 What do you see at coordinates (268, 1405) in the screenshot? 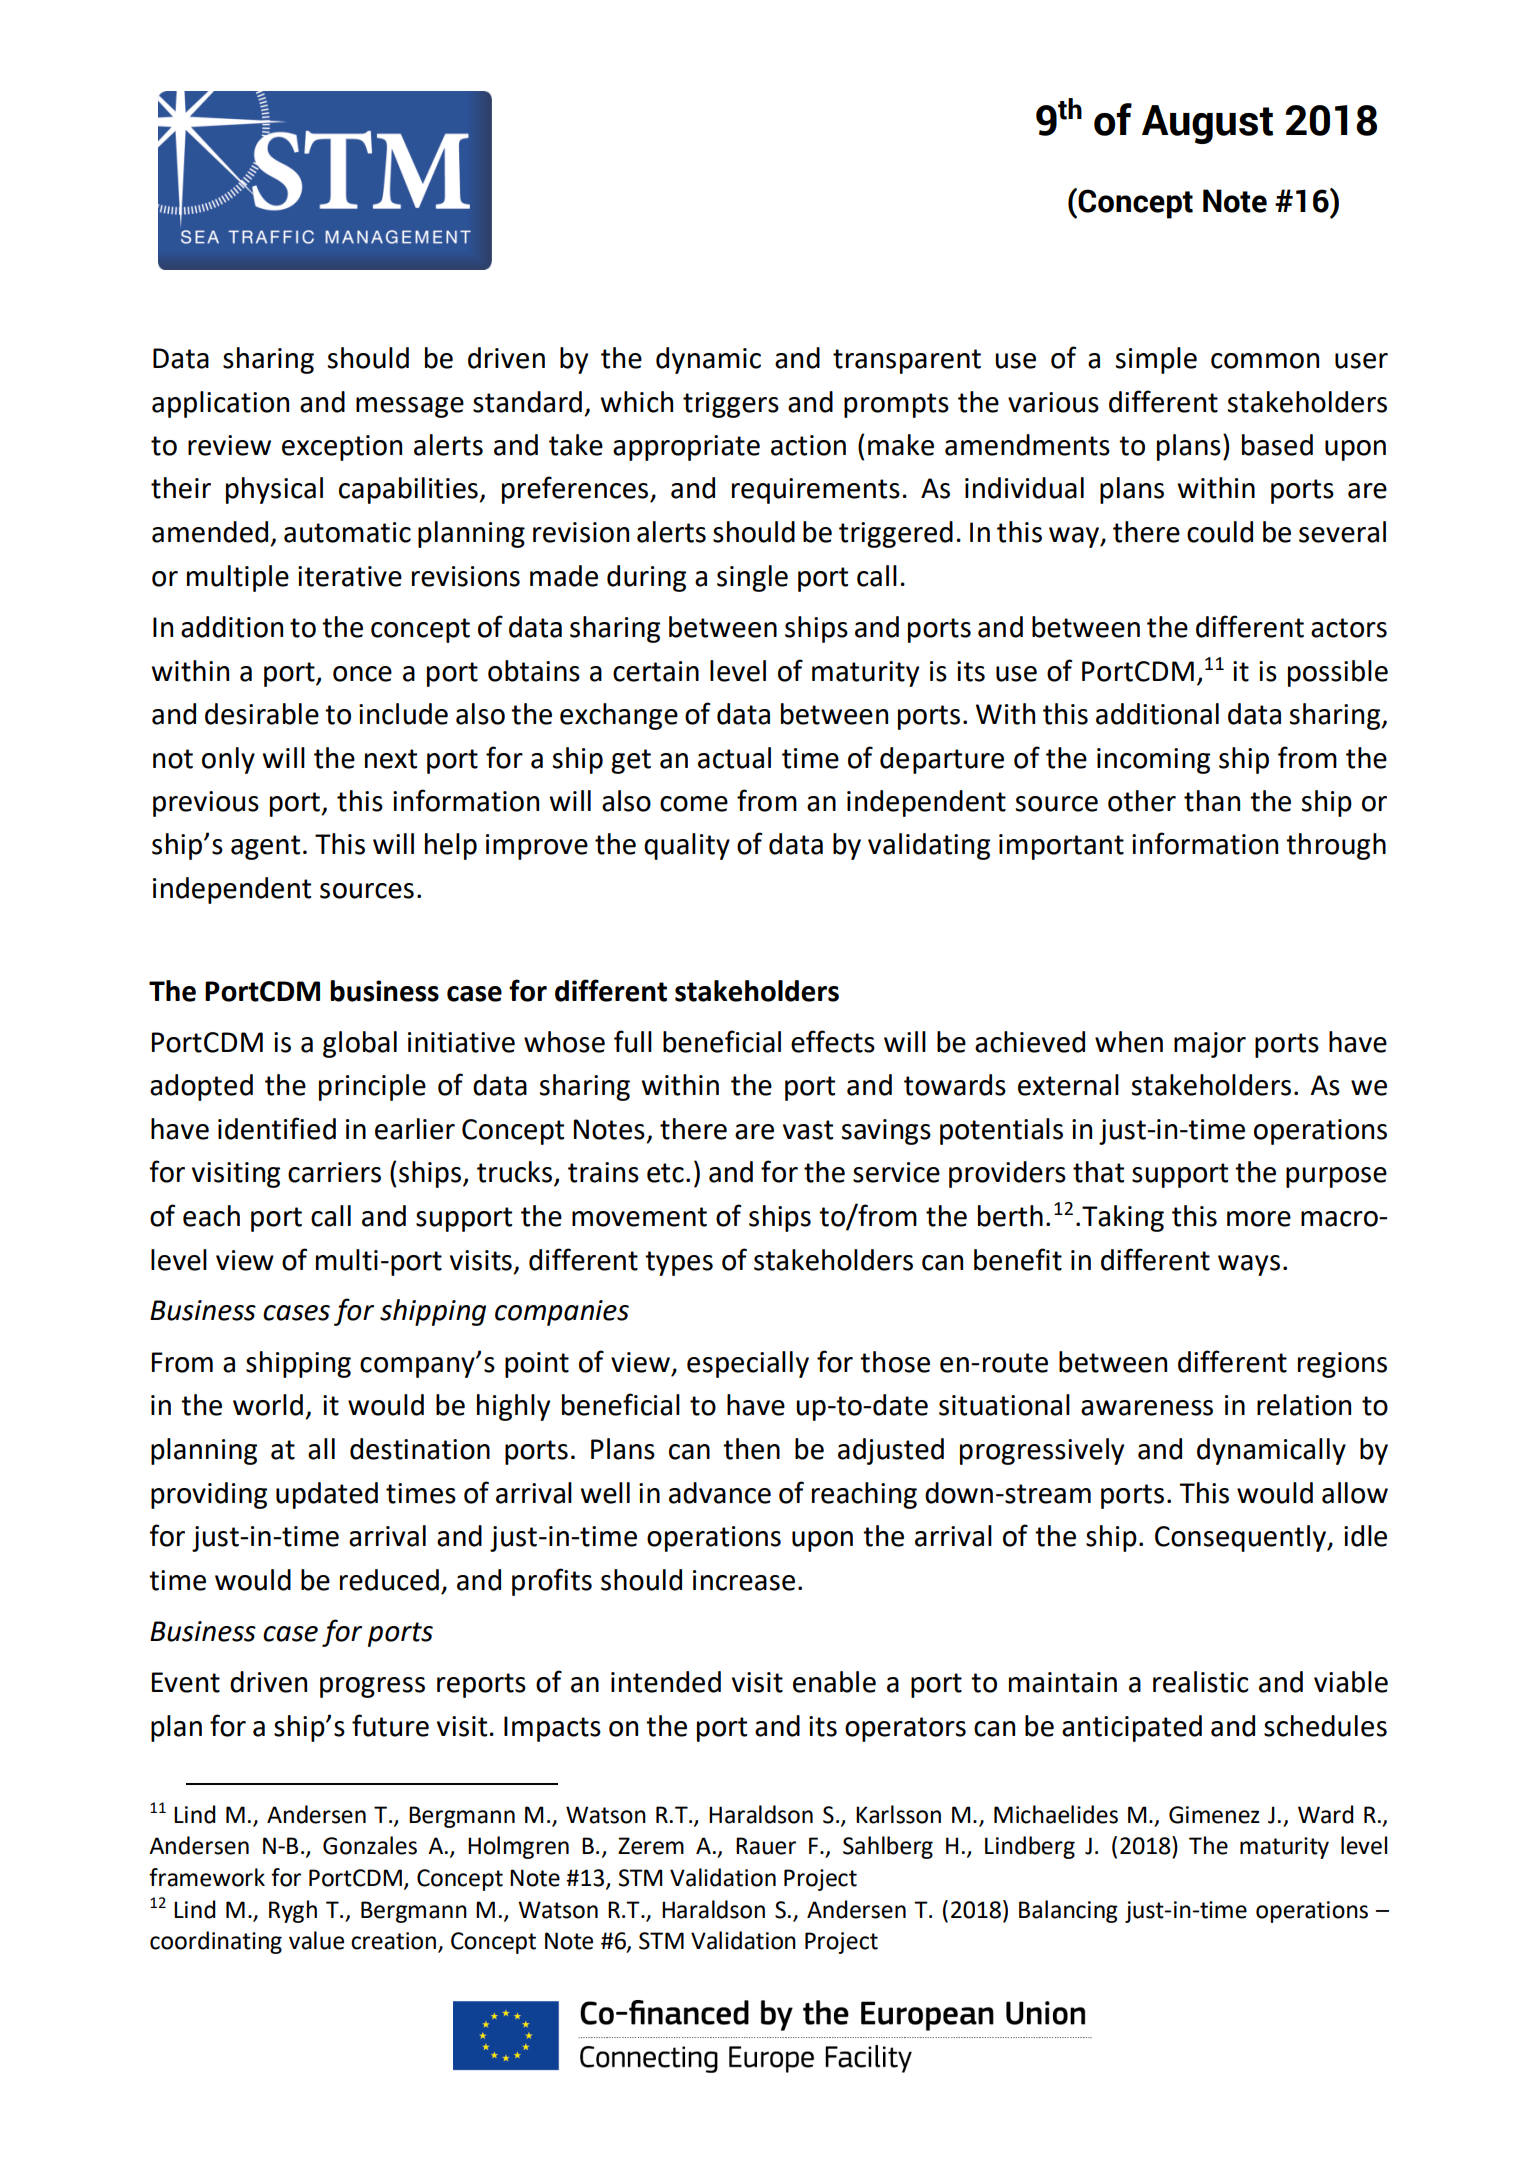
I see `world` at bounding box center [268, 1405].
